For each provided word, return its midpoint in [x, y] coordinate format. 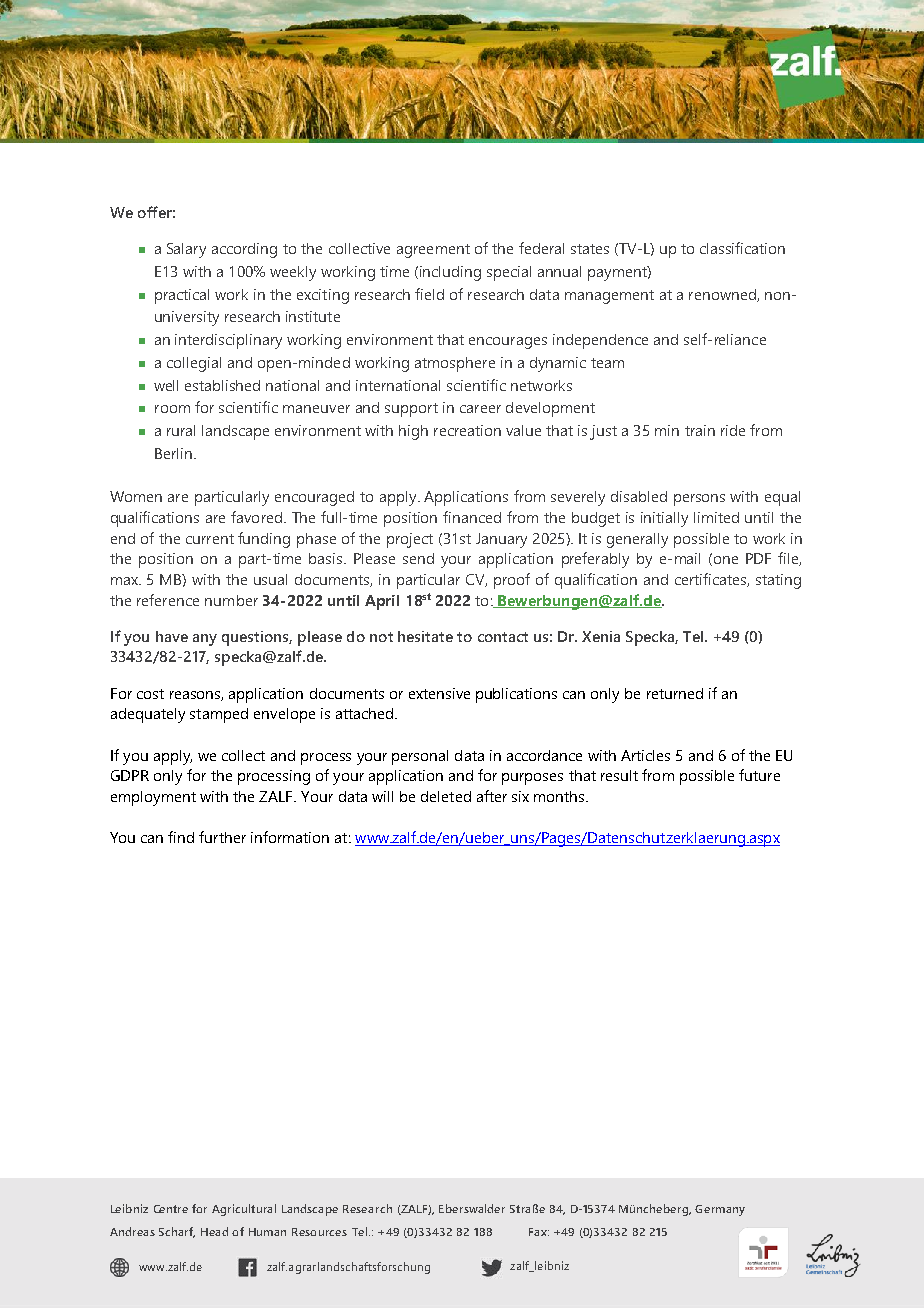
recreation [467, 430]
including [450, 273]
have [172, 636]
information [290, 837]
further [222, 837]
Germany [720, 1210]
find [181, 837]
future [759, 775]
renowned [723, 295]
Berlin [173, 453]
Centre [171, 1209]
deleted [446, 796]
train [700, 430]
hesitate [425, 636]
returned [675, 693]
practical [182, 296]
